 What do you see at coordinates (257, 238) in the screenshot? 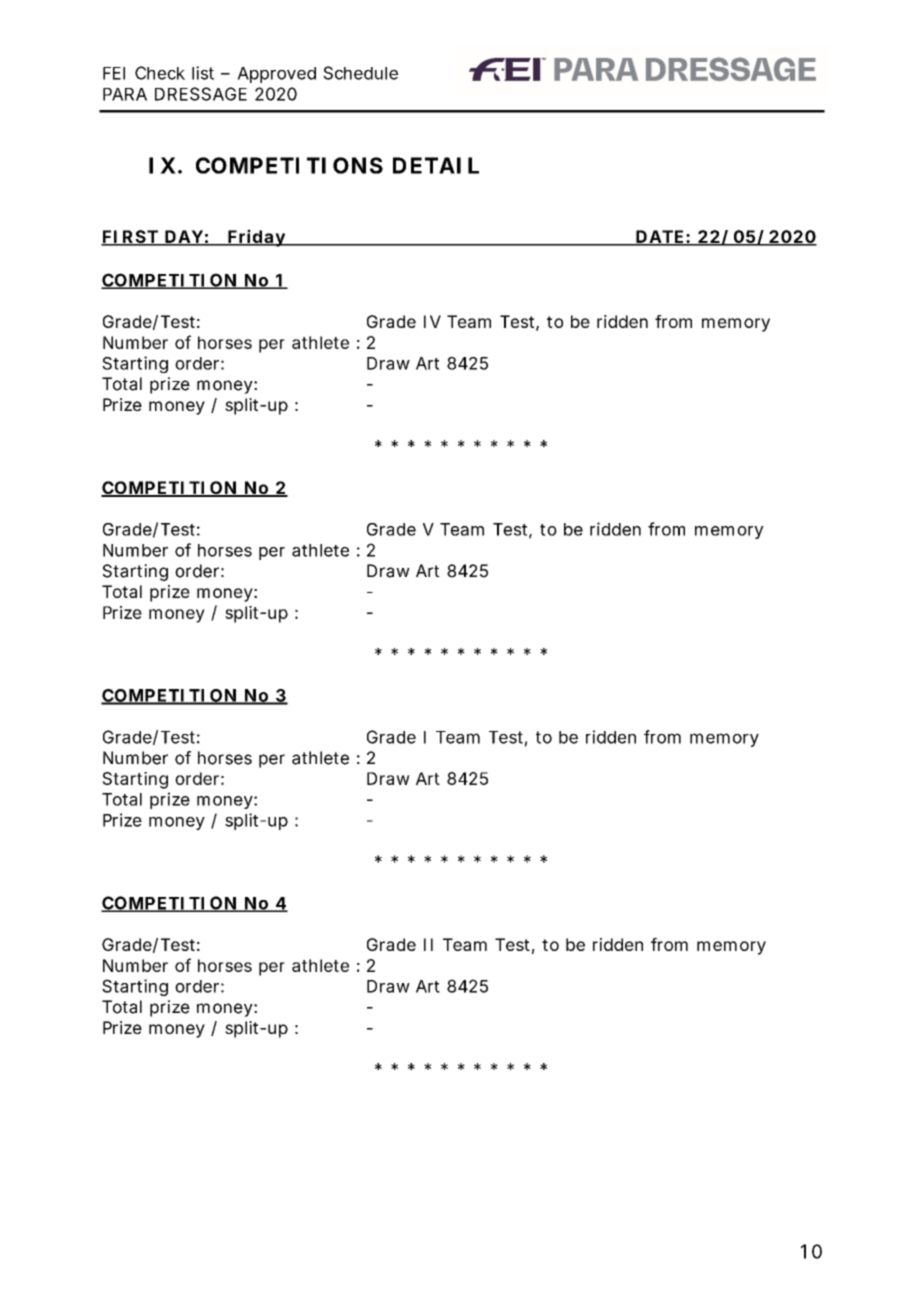
I see `Friday` at bounding box center [257, 238].
